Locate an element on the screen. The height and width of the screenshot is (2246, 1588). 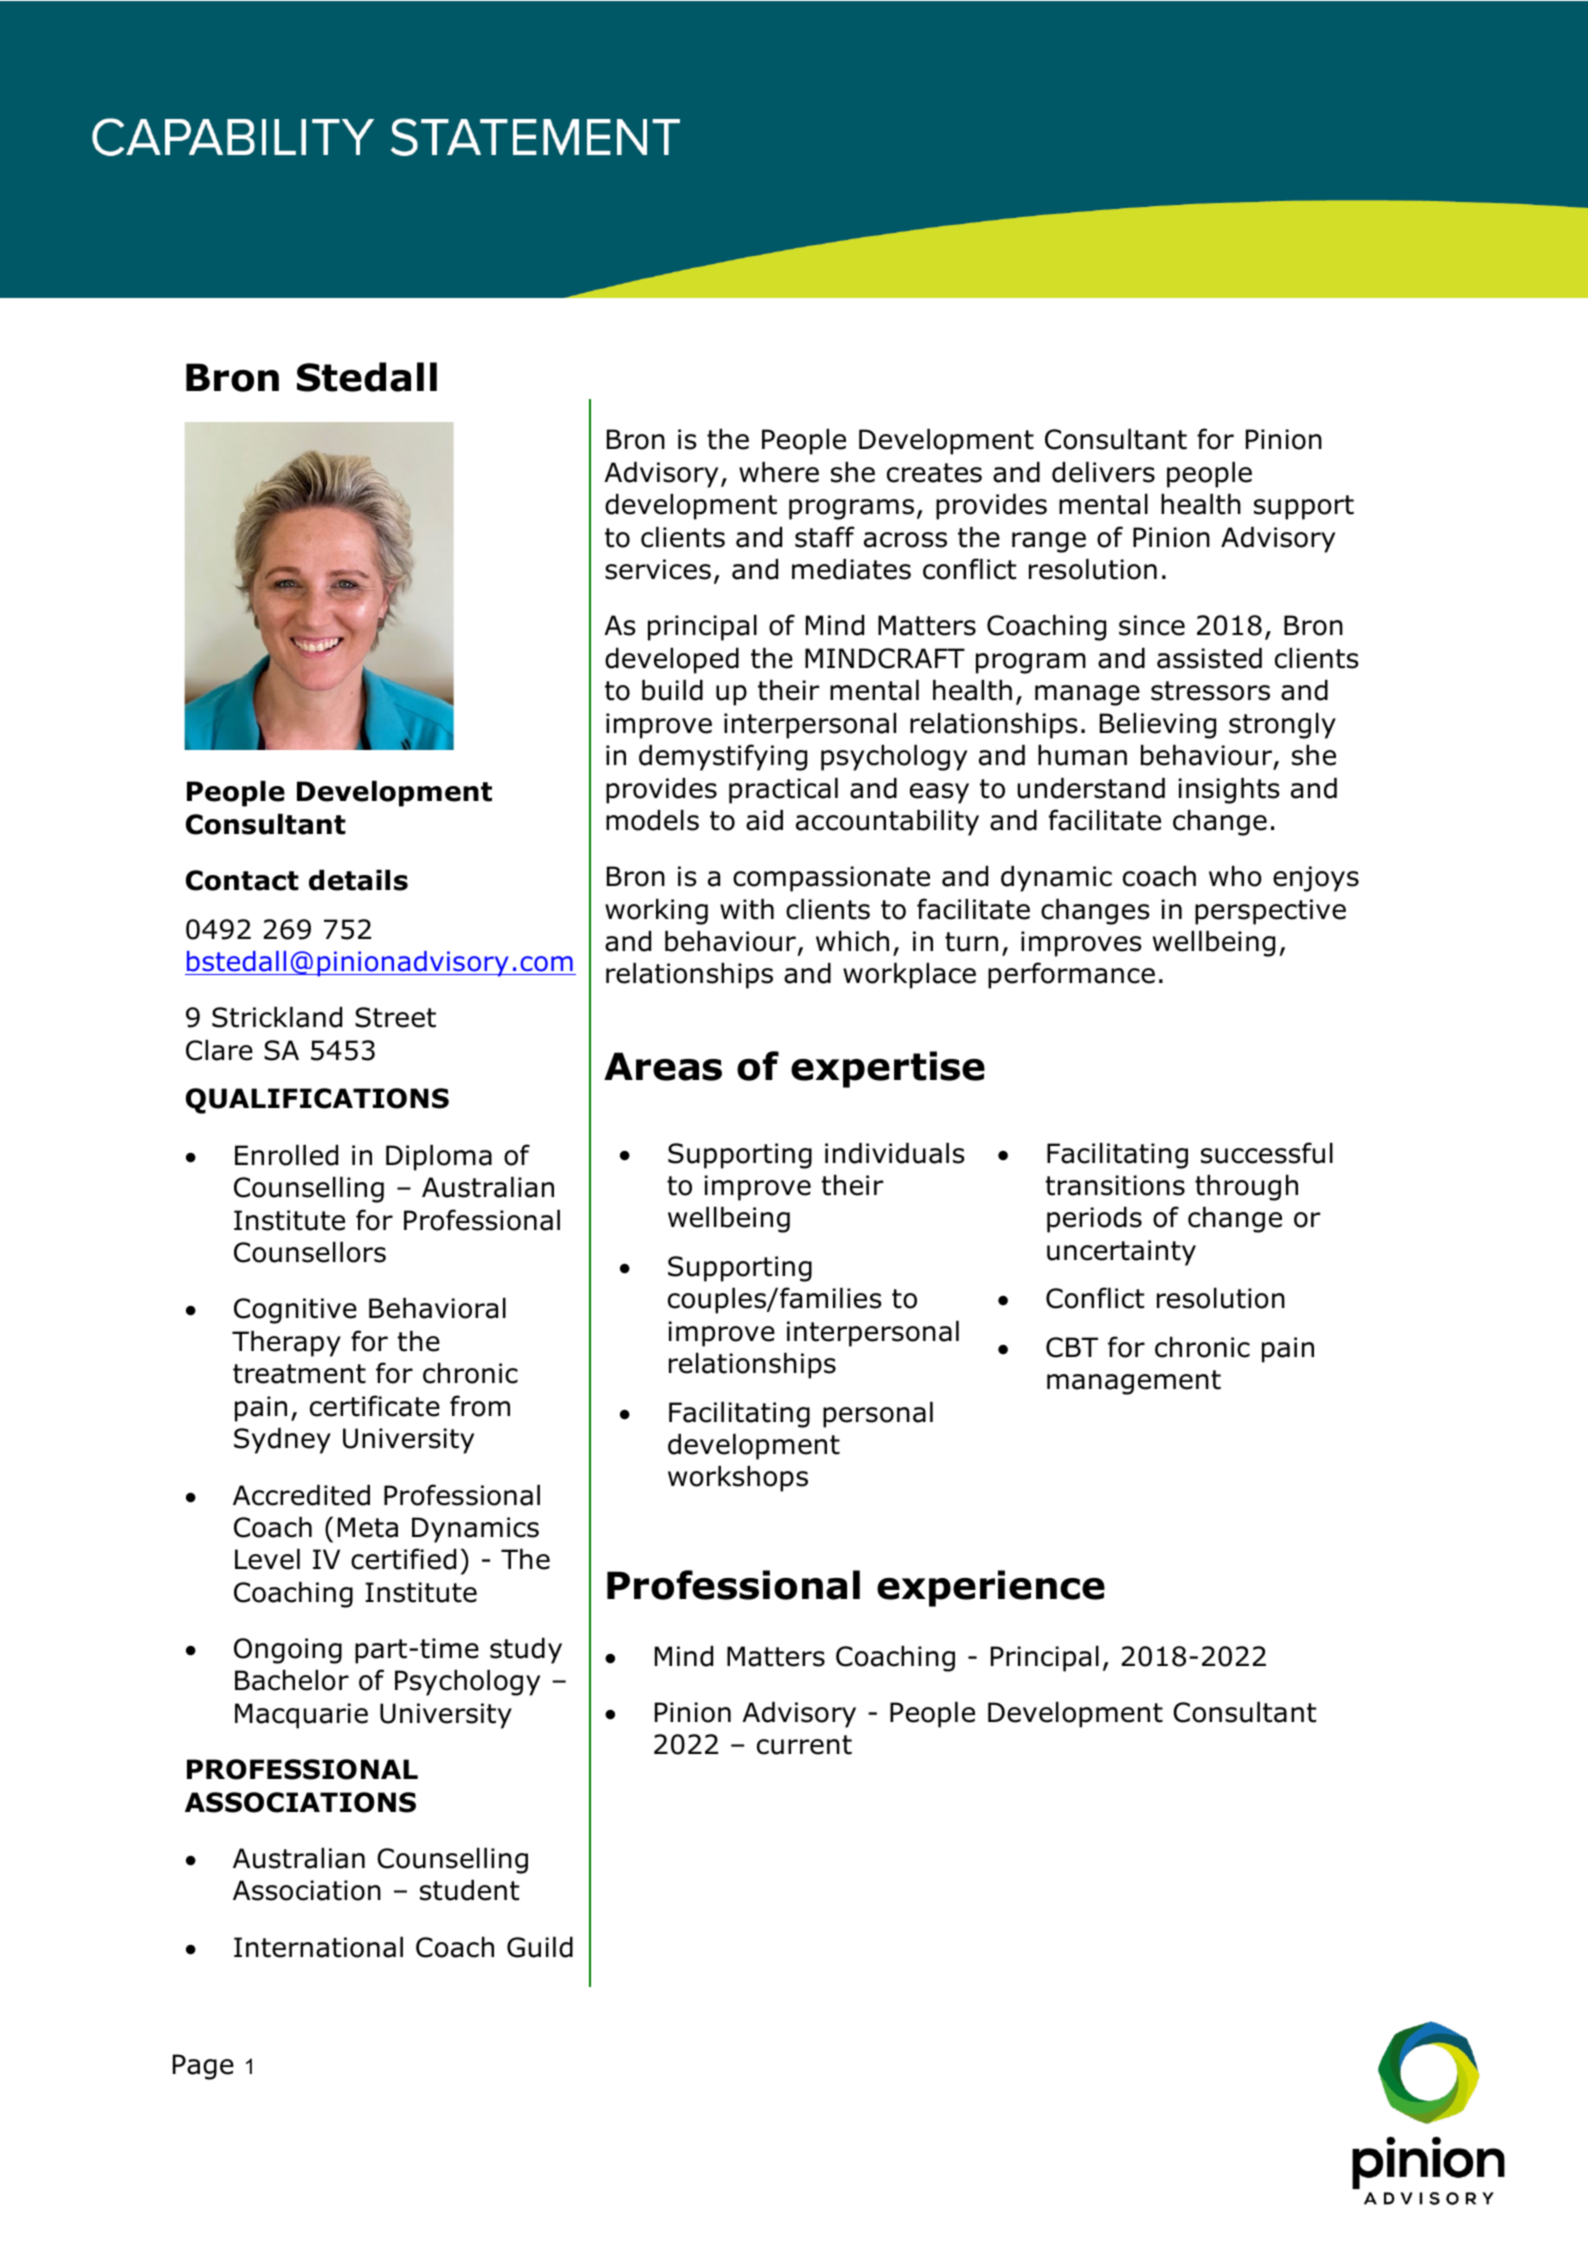
Guild is located at coordinates (540, 1947).
